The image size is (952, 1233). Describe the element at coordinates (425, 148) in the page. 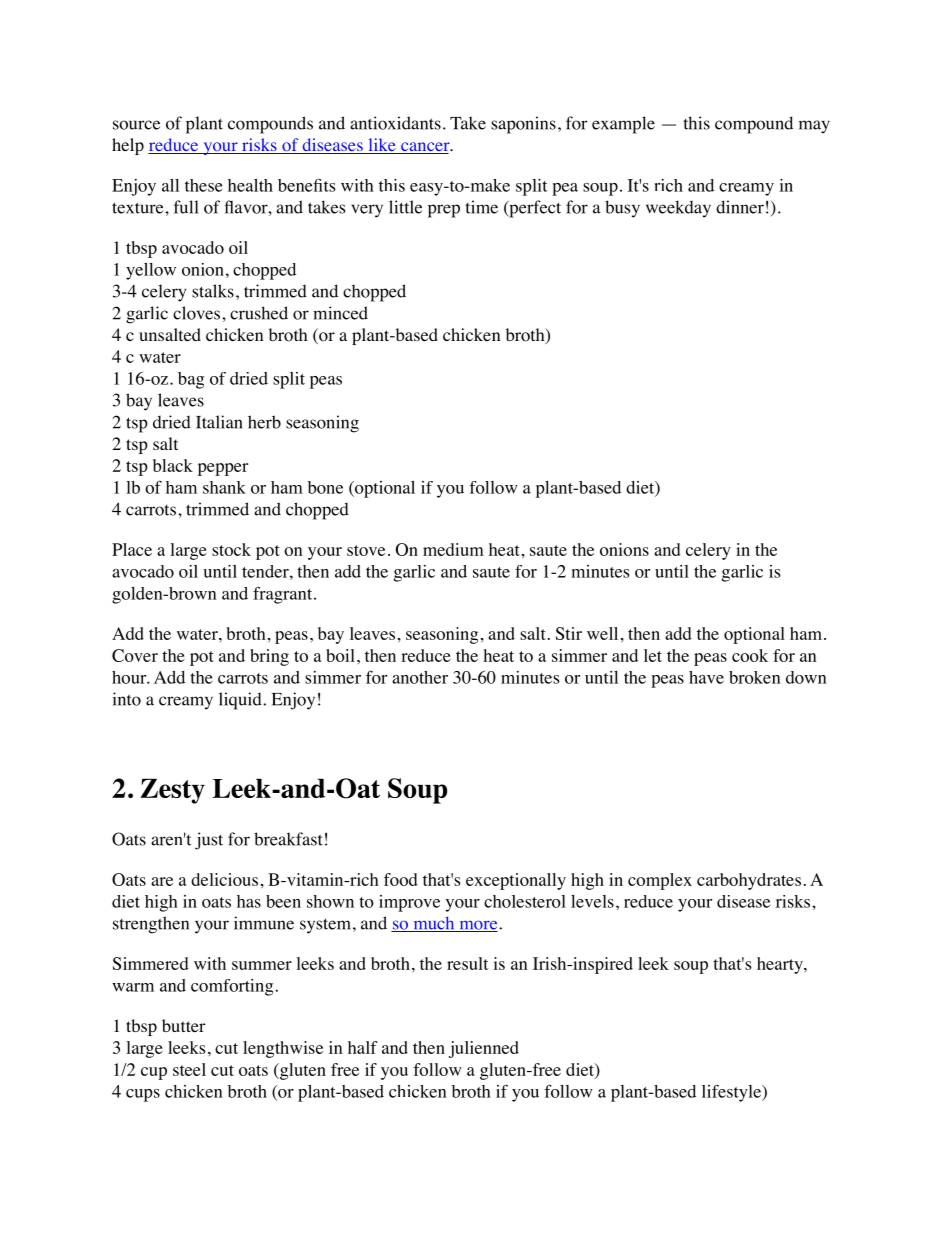

I see `cancer` at that location.
